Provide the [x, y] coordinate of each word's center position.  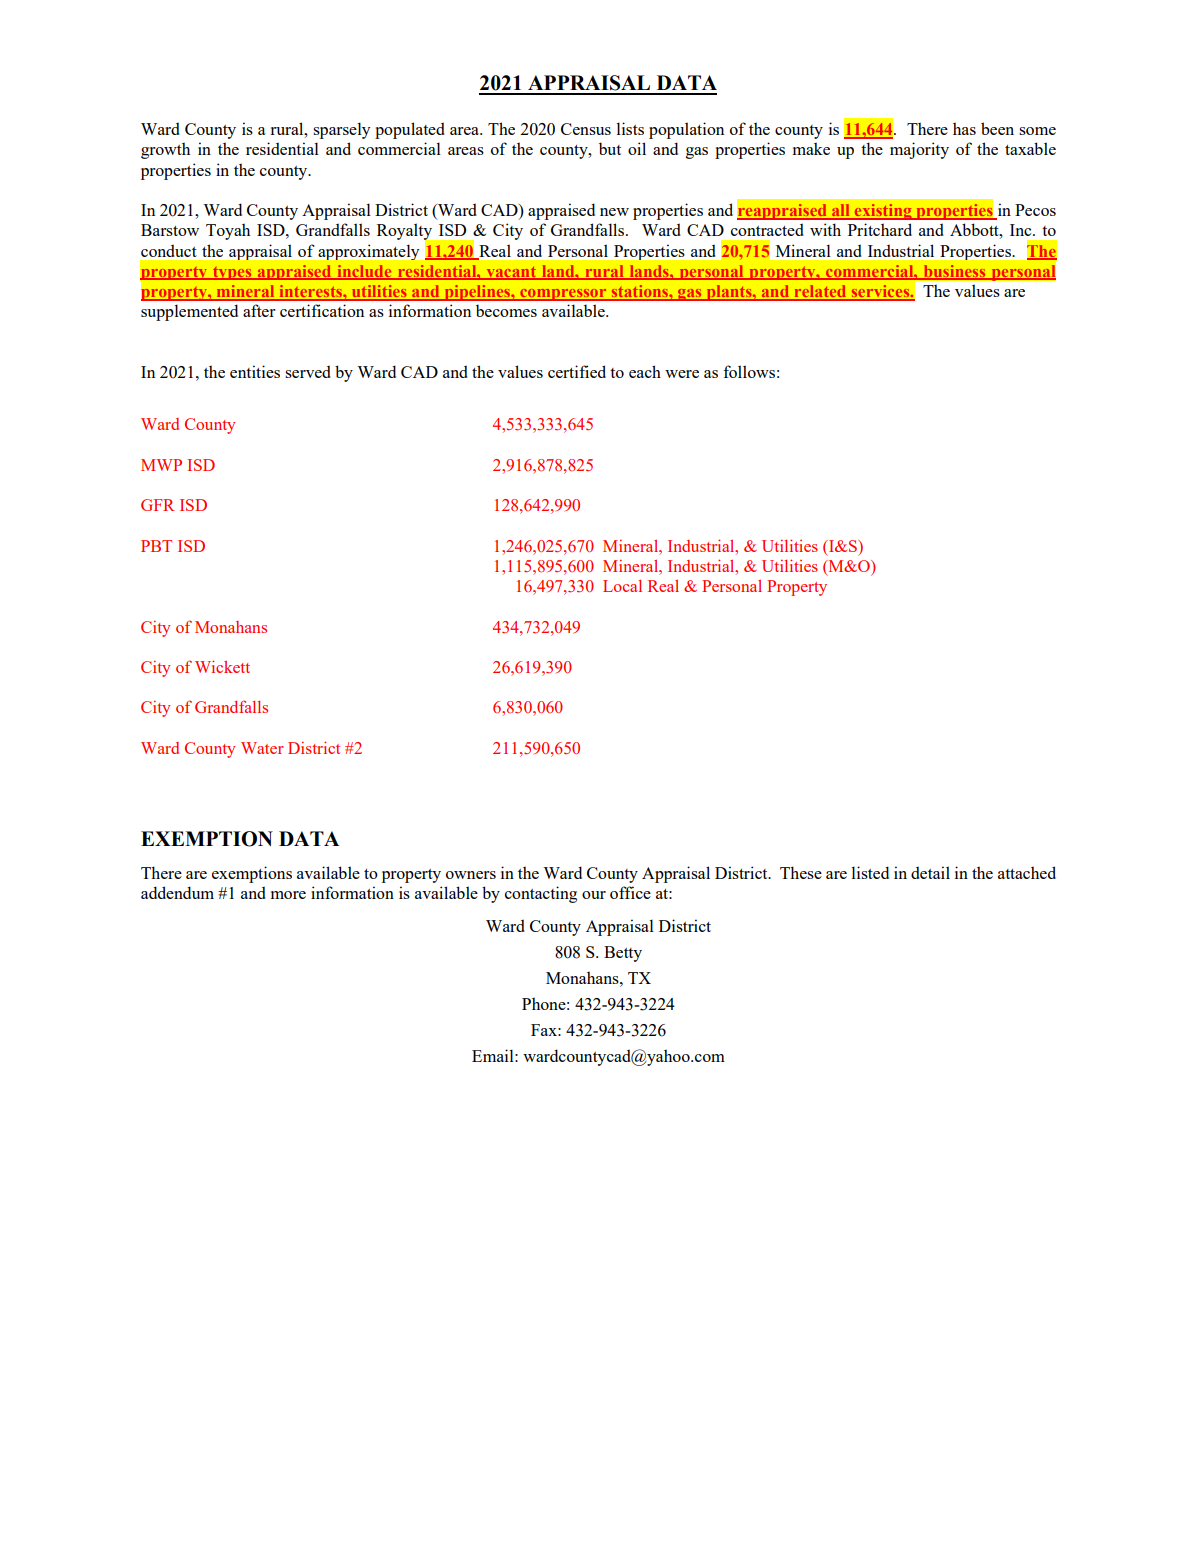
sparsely [341, 130]
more [288, 895]
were [682, 374]
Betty [623, 954]
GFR [158, 505]
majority [919, 150]
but [610, 148]
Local [622, 586]
